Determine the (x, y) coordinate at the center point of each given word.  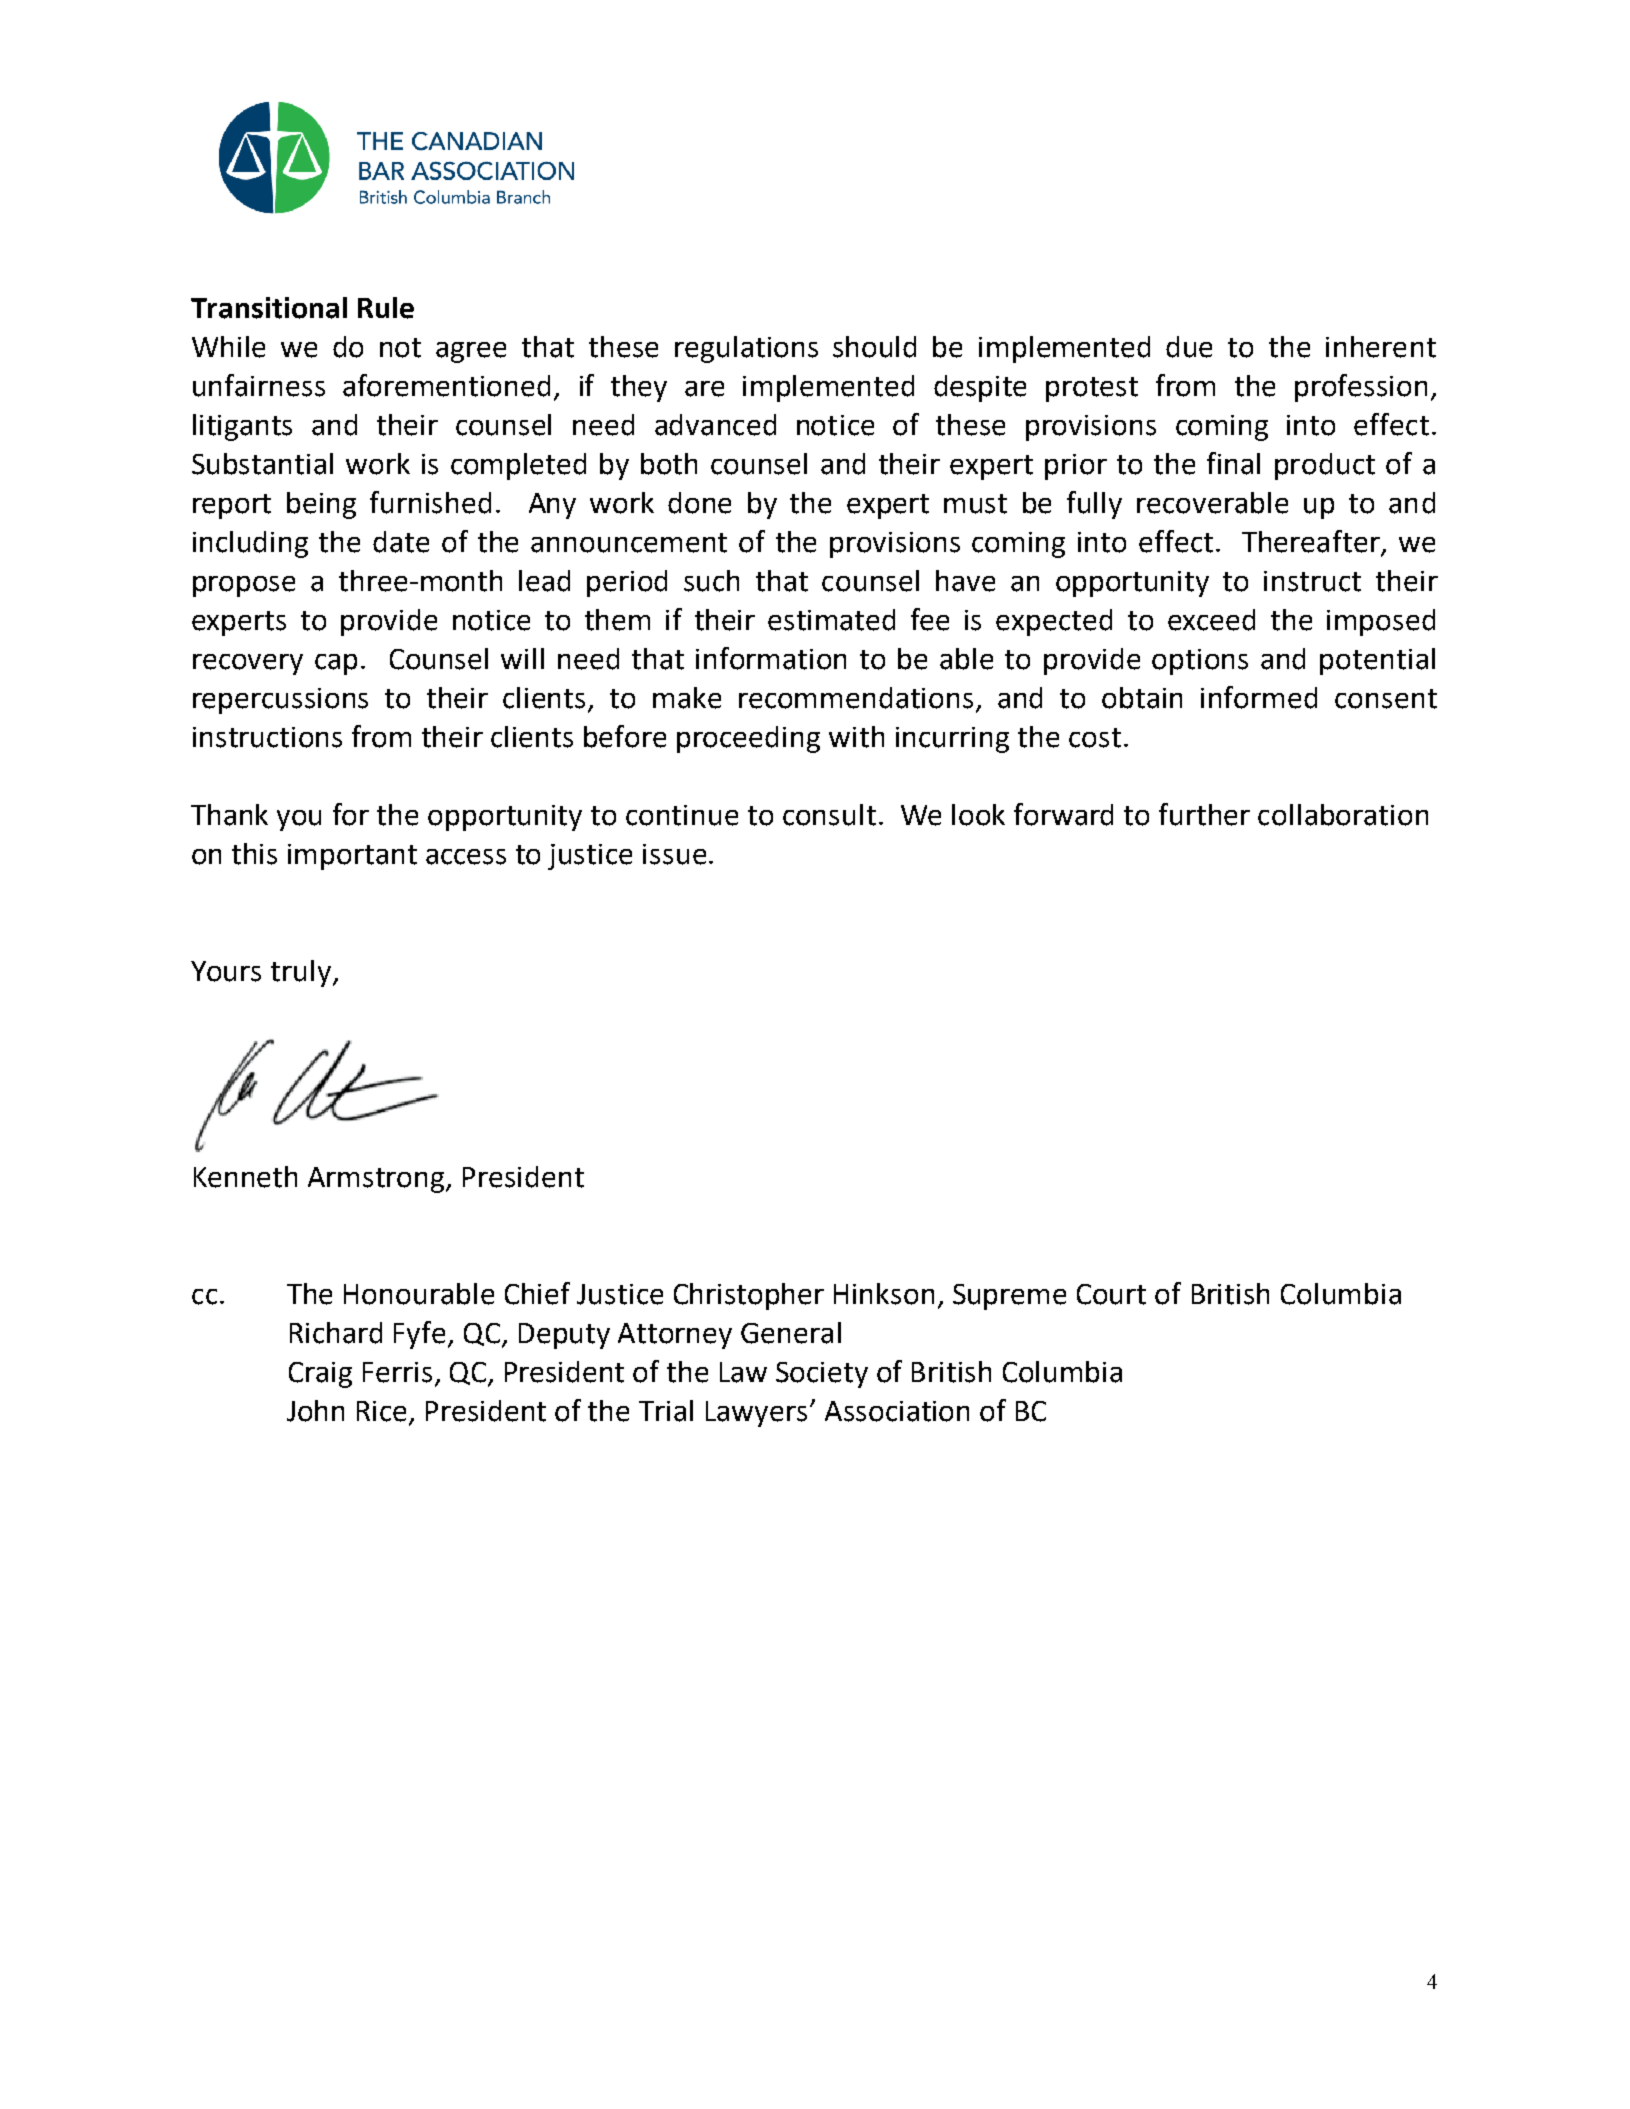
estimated (831, 620)
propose (244, 586)
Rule (386, 308)
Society (822, 1375)
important (352, 857)
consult (829, 815)
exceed (1211, 620)
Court (1111, 1294)
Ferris (397, 1372)
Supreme (1009, 1297)
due (1189, 347)
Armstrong (377, 1180)
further (1204, 814)
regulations (746, 349)
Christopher (749, 1296)
